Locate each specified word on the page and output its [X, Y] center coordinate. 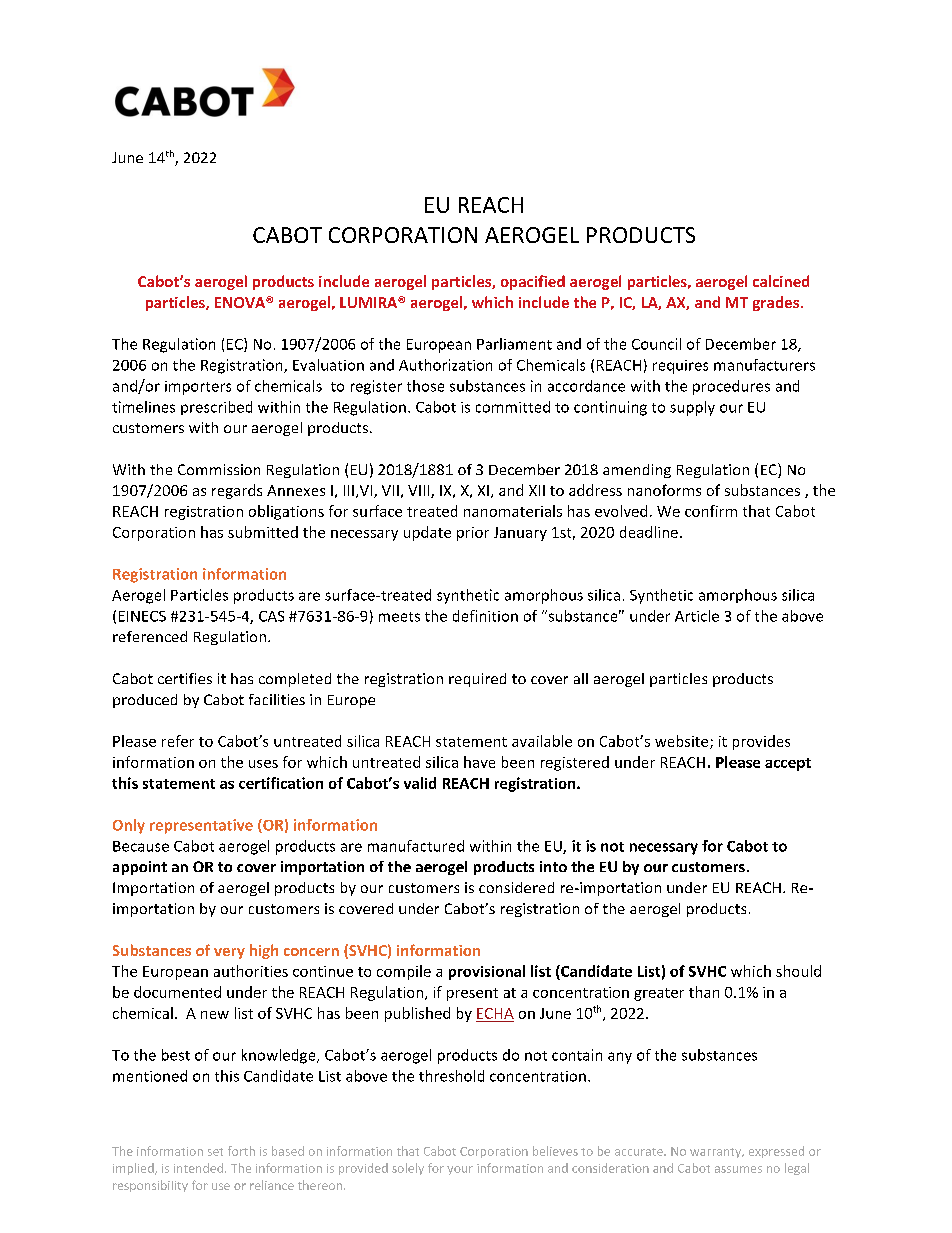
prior [473, 534]
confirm [711, 511]
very [229, 953]
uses [263, 764]
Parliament [514, 344]
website [683, 742]
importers [198, 388]
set [215, 1152]
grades [776, 303]
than [704, 992]
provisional [487, 972]
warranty [717, 1153]
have [479, 762]
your [460, 1170]
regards [237, 491]
